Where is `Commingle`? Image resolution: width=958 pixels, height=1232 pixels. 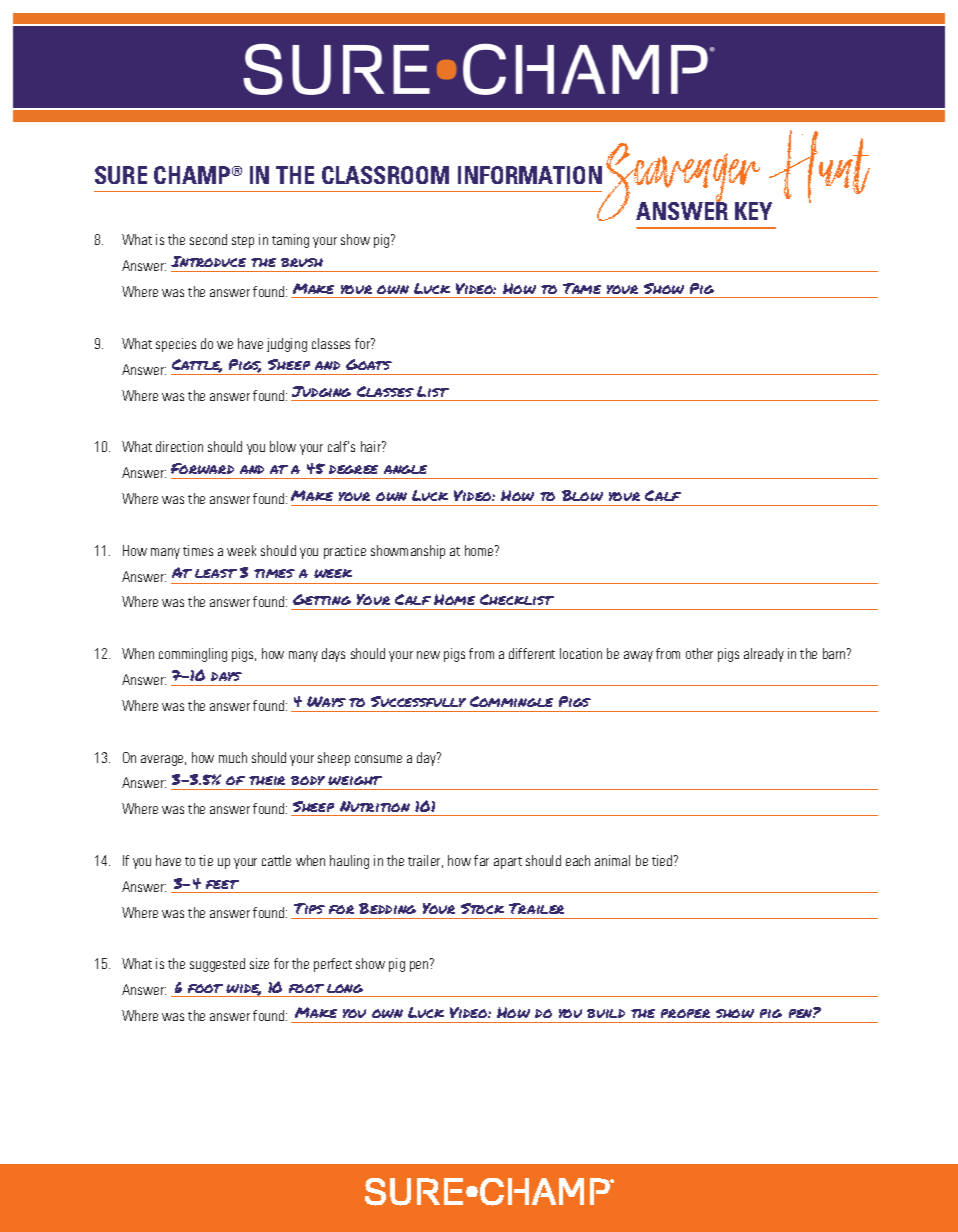
Commingle is located at coordinates (511, 701).
